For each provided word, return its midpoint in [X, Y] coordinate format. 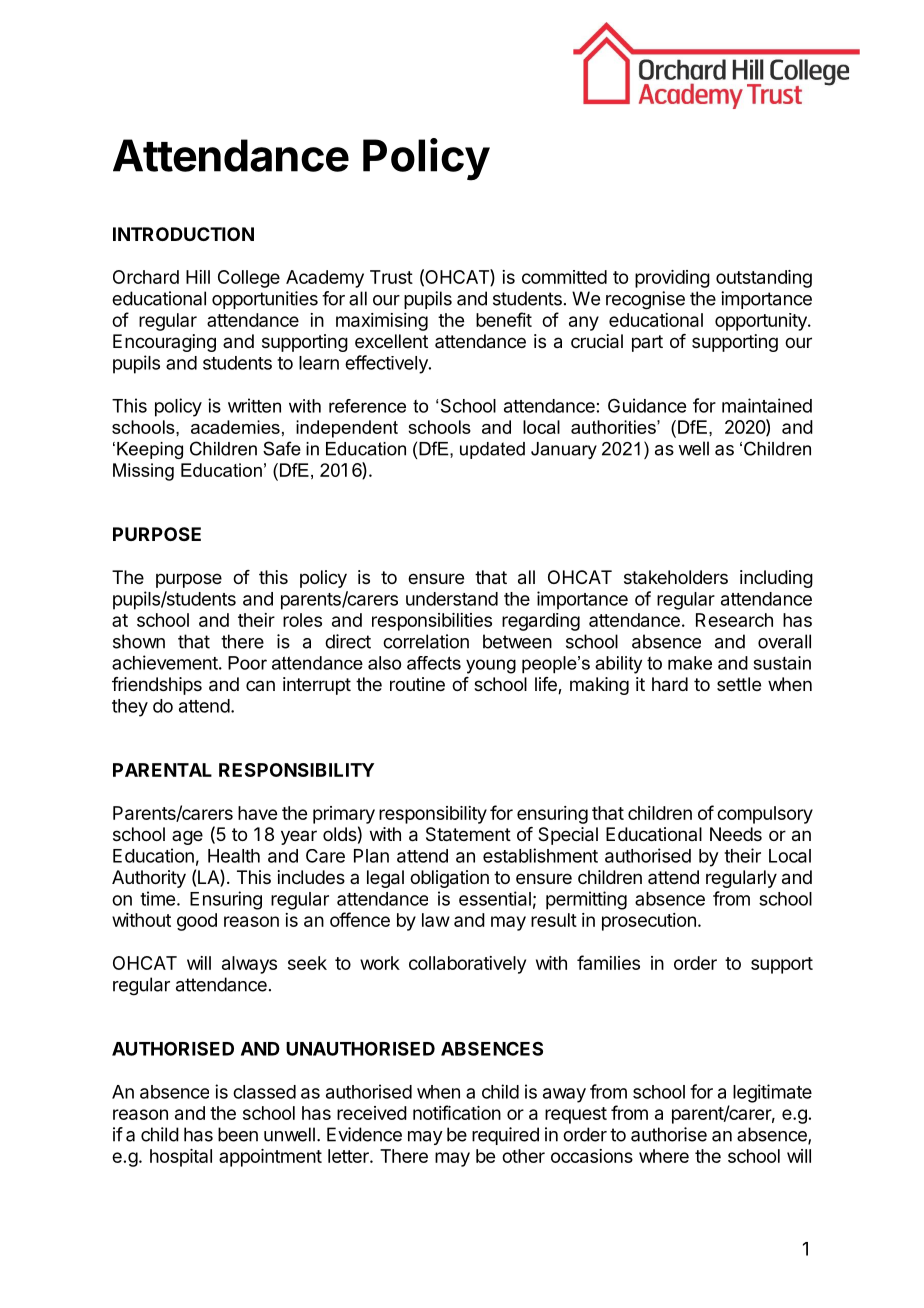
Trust [391, 277]
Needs [736, 834]
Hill [198, 277]
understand [452, 599]
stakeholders [676, 577]
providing [672, 279]
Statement [468, 834]
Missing [143, 472]
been [238, 1134]
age [187, 837]
